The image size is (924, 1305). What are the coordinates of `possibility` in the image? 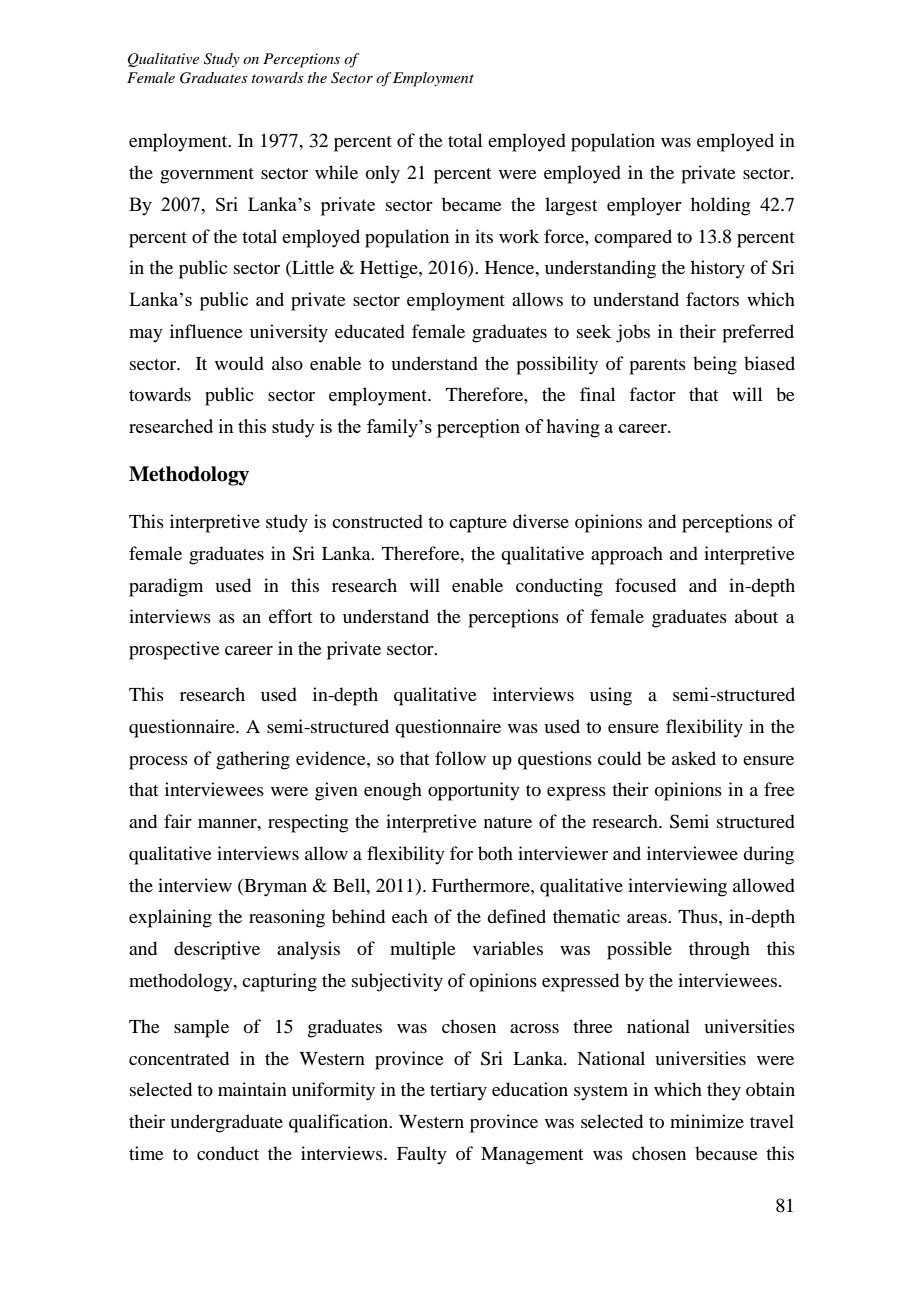 It's located at (557, 365).
